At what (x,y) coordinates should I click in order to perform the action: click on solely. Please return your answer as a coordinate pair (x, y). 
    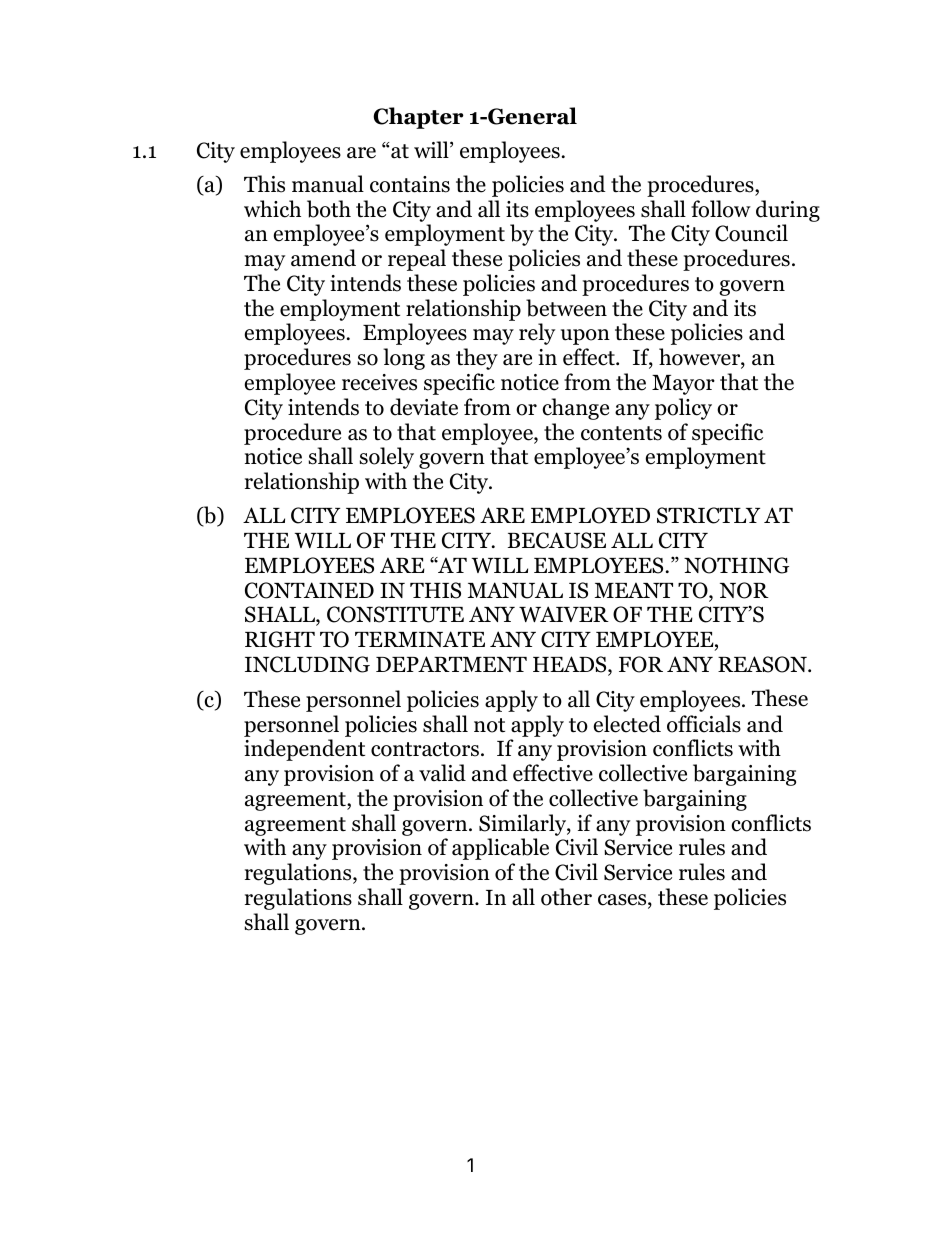
    Looking at the image, I should click on (387, 458).
